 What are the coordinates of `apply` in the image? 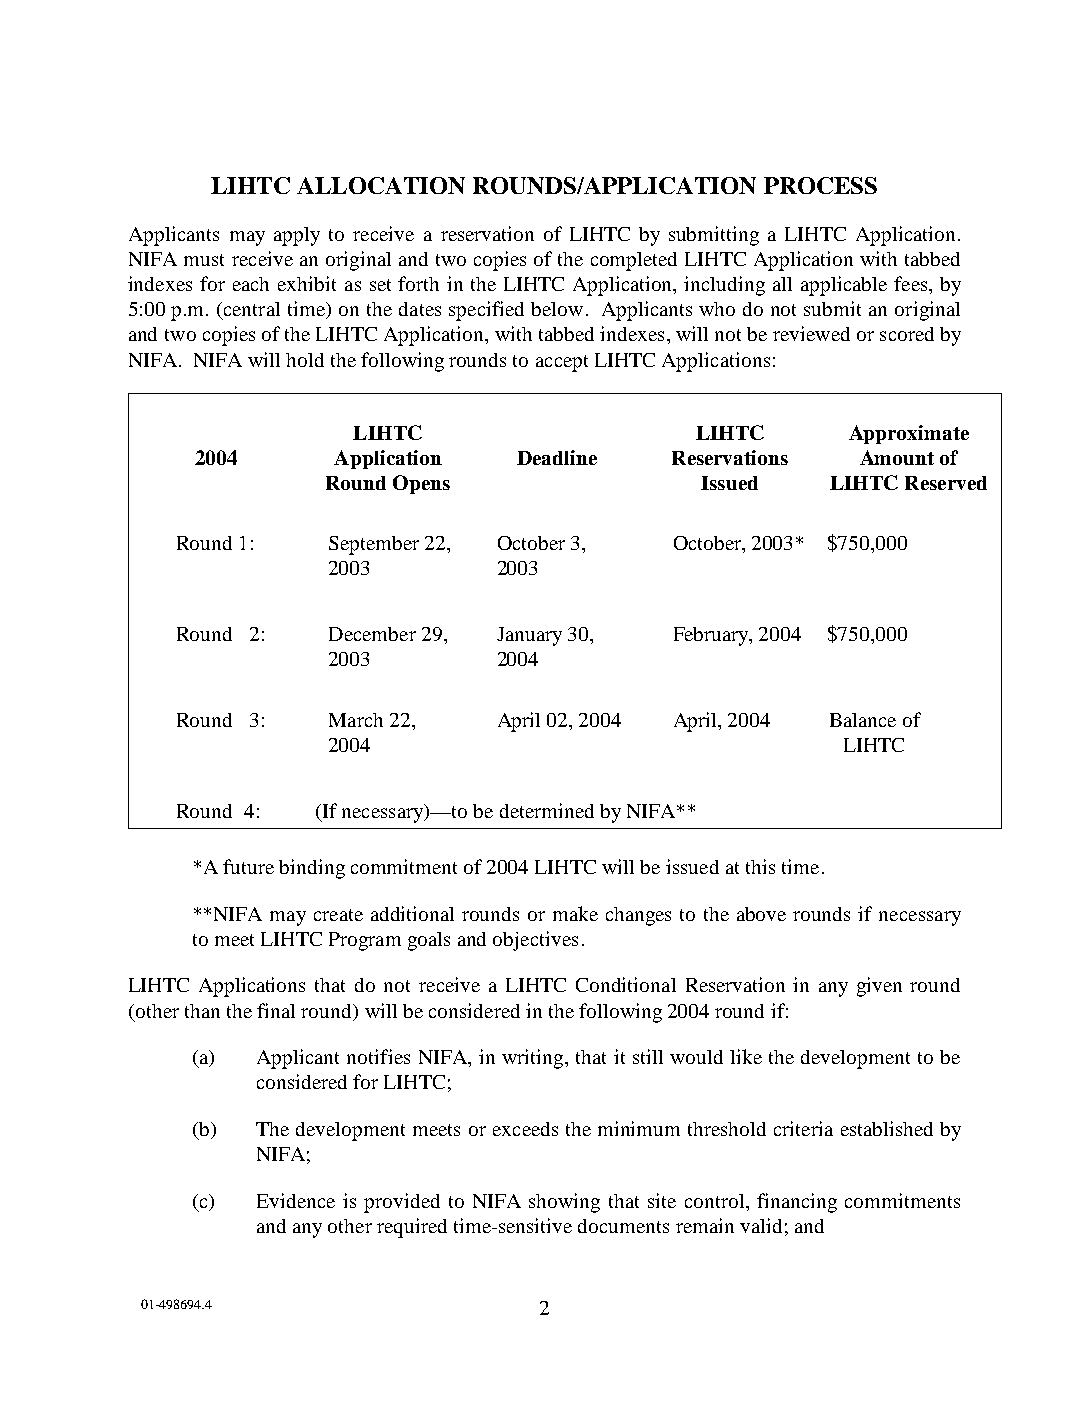 It's located at (297, 236).
